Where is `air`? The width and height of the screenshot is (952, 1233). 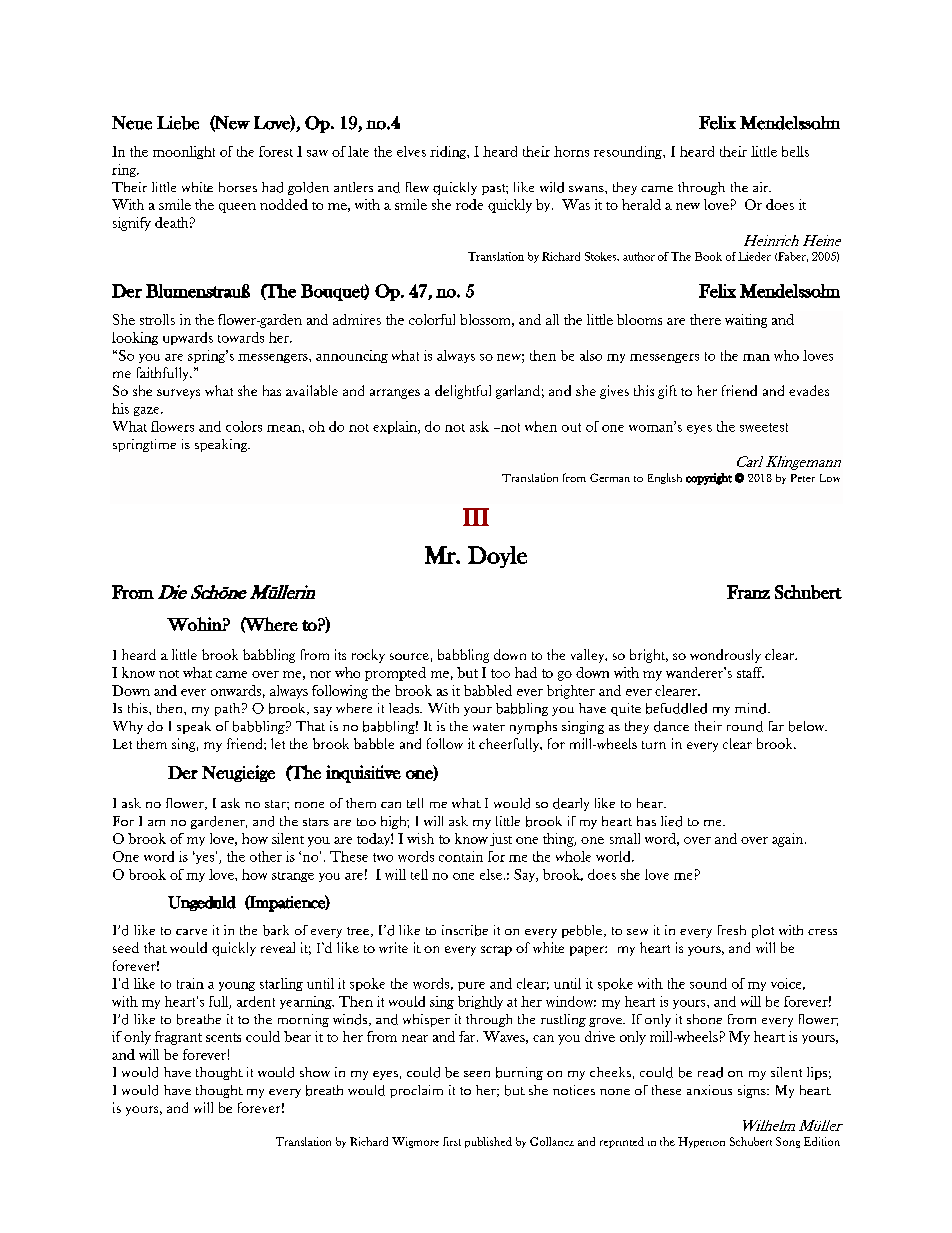 air is located at coordinates (762, 187).
